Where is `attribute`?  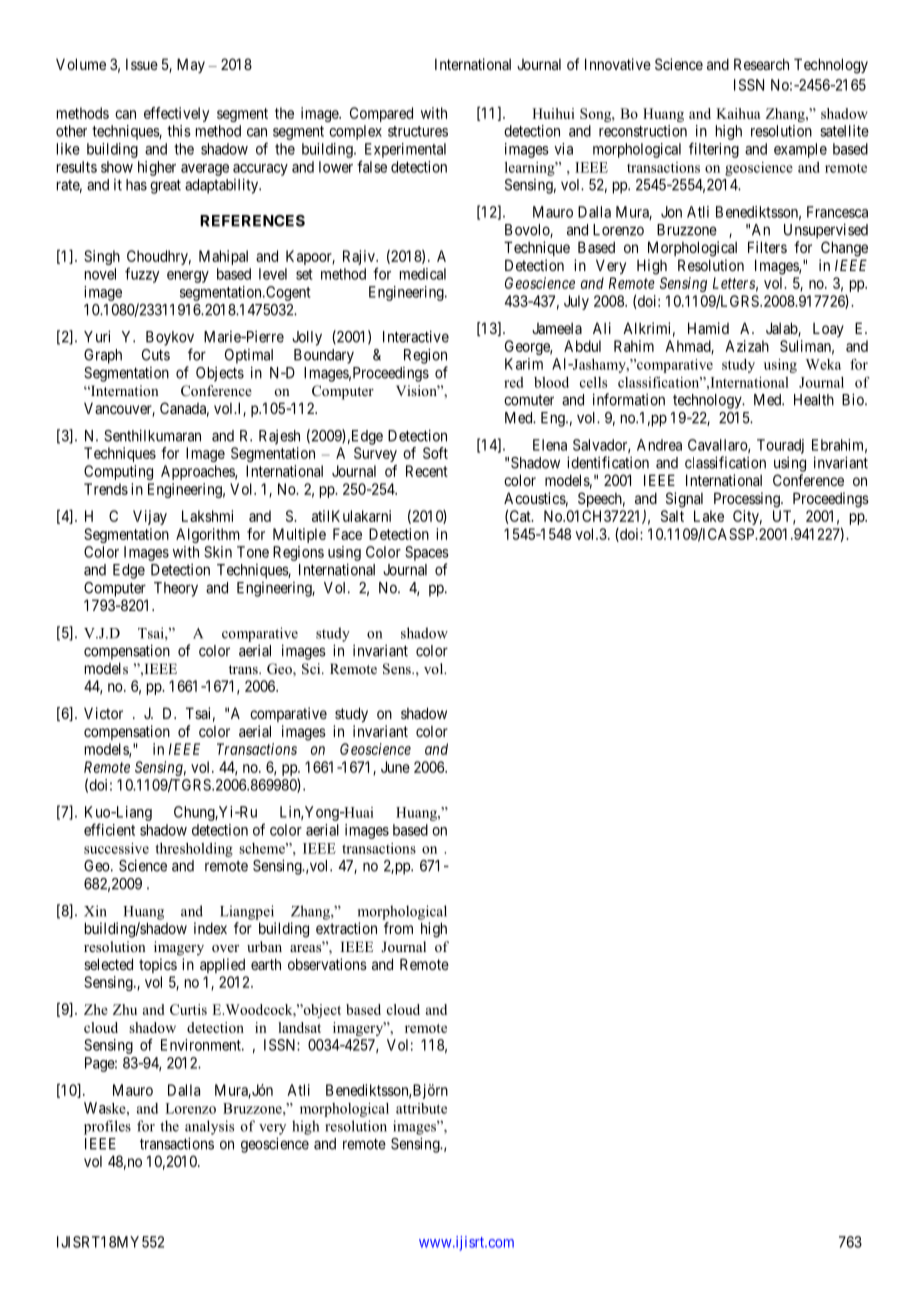 attribute is located at coordinates (421, 1108).
